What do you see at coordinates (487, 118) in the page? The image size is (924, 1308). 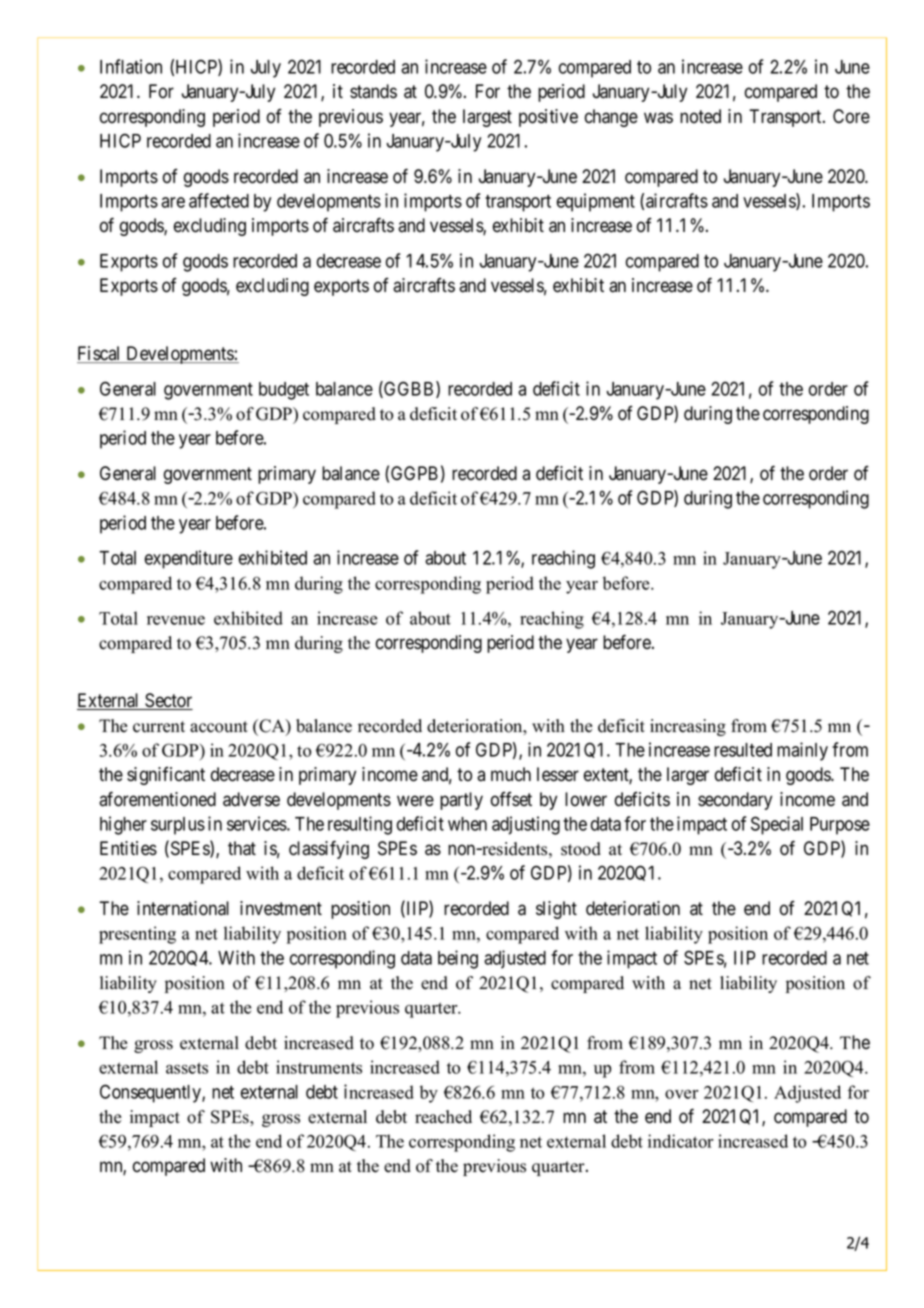 I see `largest` at bounding box center [487, 118].
